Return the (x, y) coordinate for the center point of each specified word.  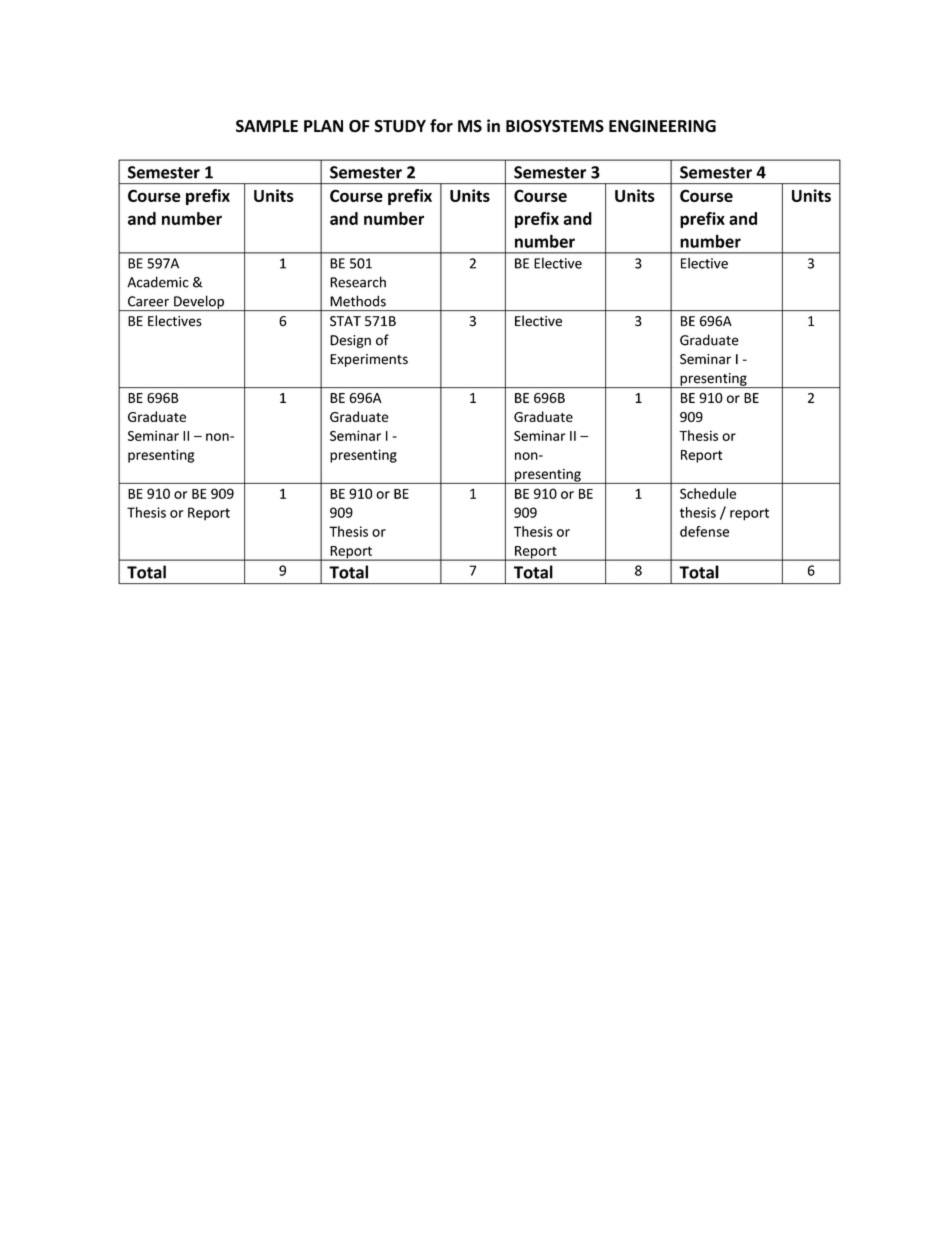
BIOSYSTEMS (555, 126)
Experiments (369, 360)
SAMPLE (267, 126)
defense (704, 531)
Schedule (708, 493)
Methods (358, 301)
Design (350, 341)
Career (148, 301)
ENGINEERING (662, 126)
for (441, 125)
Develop (199, 303)
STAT (345, 321)
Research (358, 282)
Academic (157, 282)
